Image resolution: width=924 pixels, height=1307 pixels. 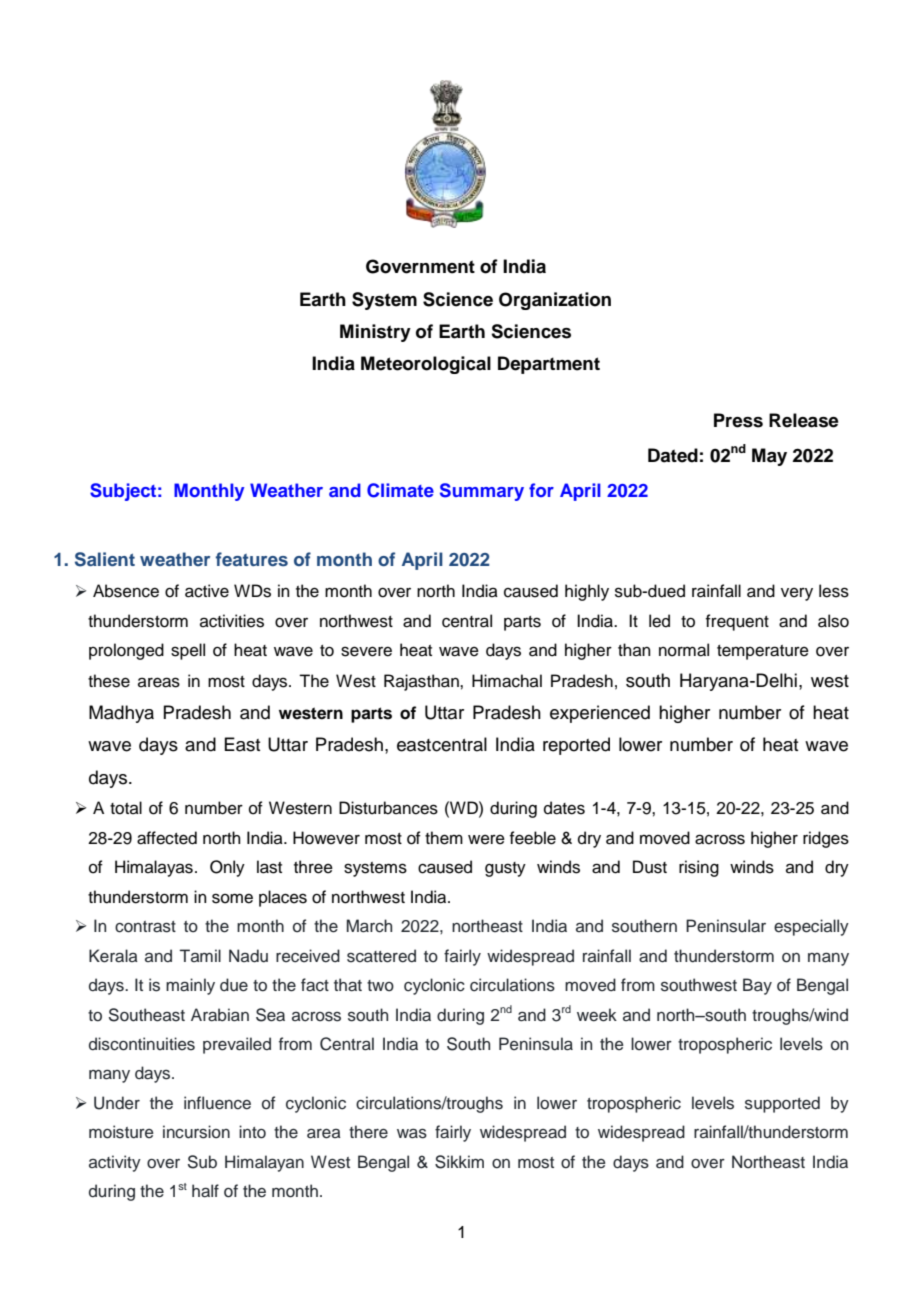 What do you see at coordinates (738, 420) in the image?
I see `Press` at bounding box center [738, 420].
